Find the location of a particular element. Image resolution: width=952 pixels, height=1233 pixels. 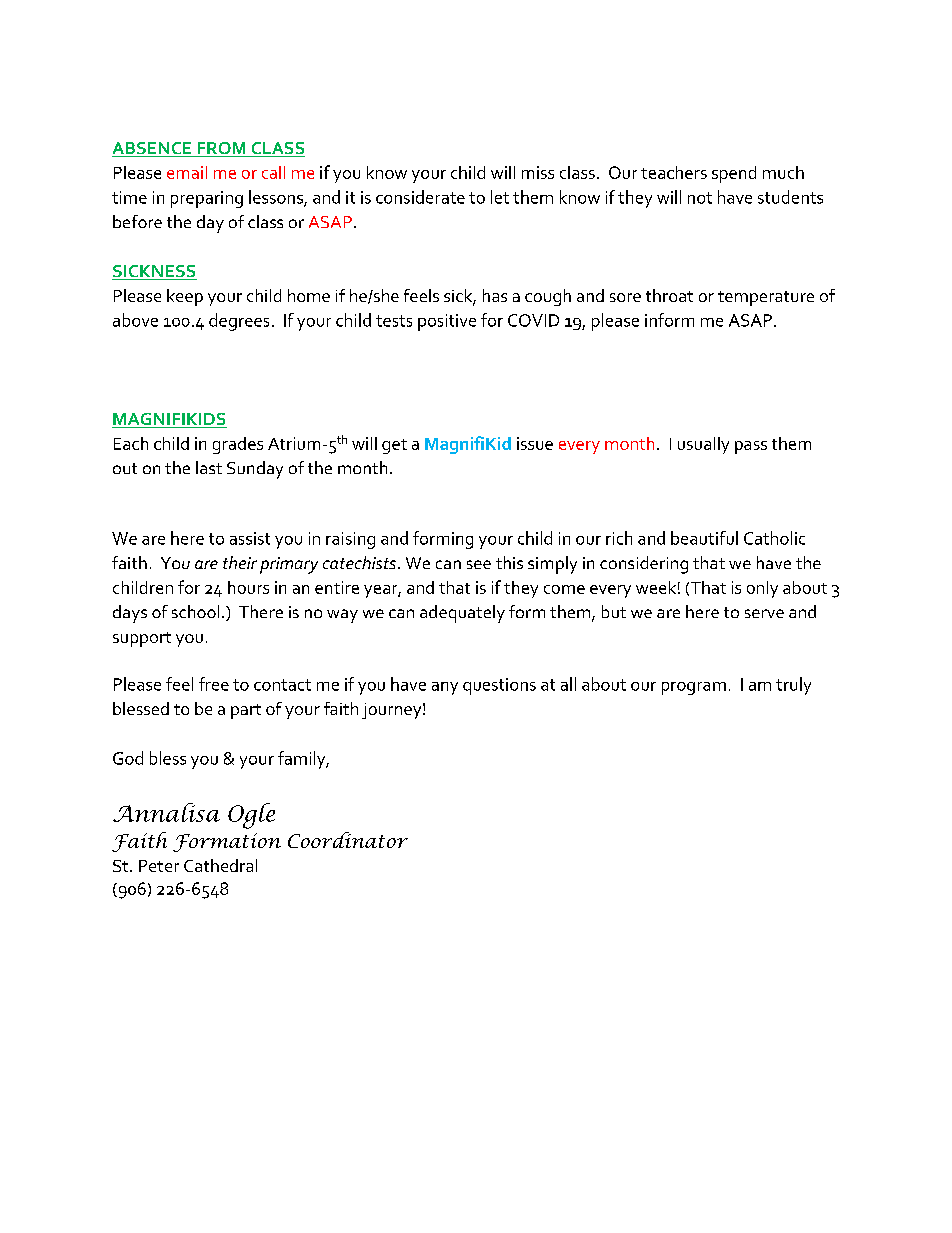

program is located at coordinates (694, 688).
